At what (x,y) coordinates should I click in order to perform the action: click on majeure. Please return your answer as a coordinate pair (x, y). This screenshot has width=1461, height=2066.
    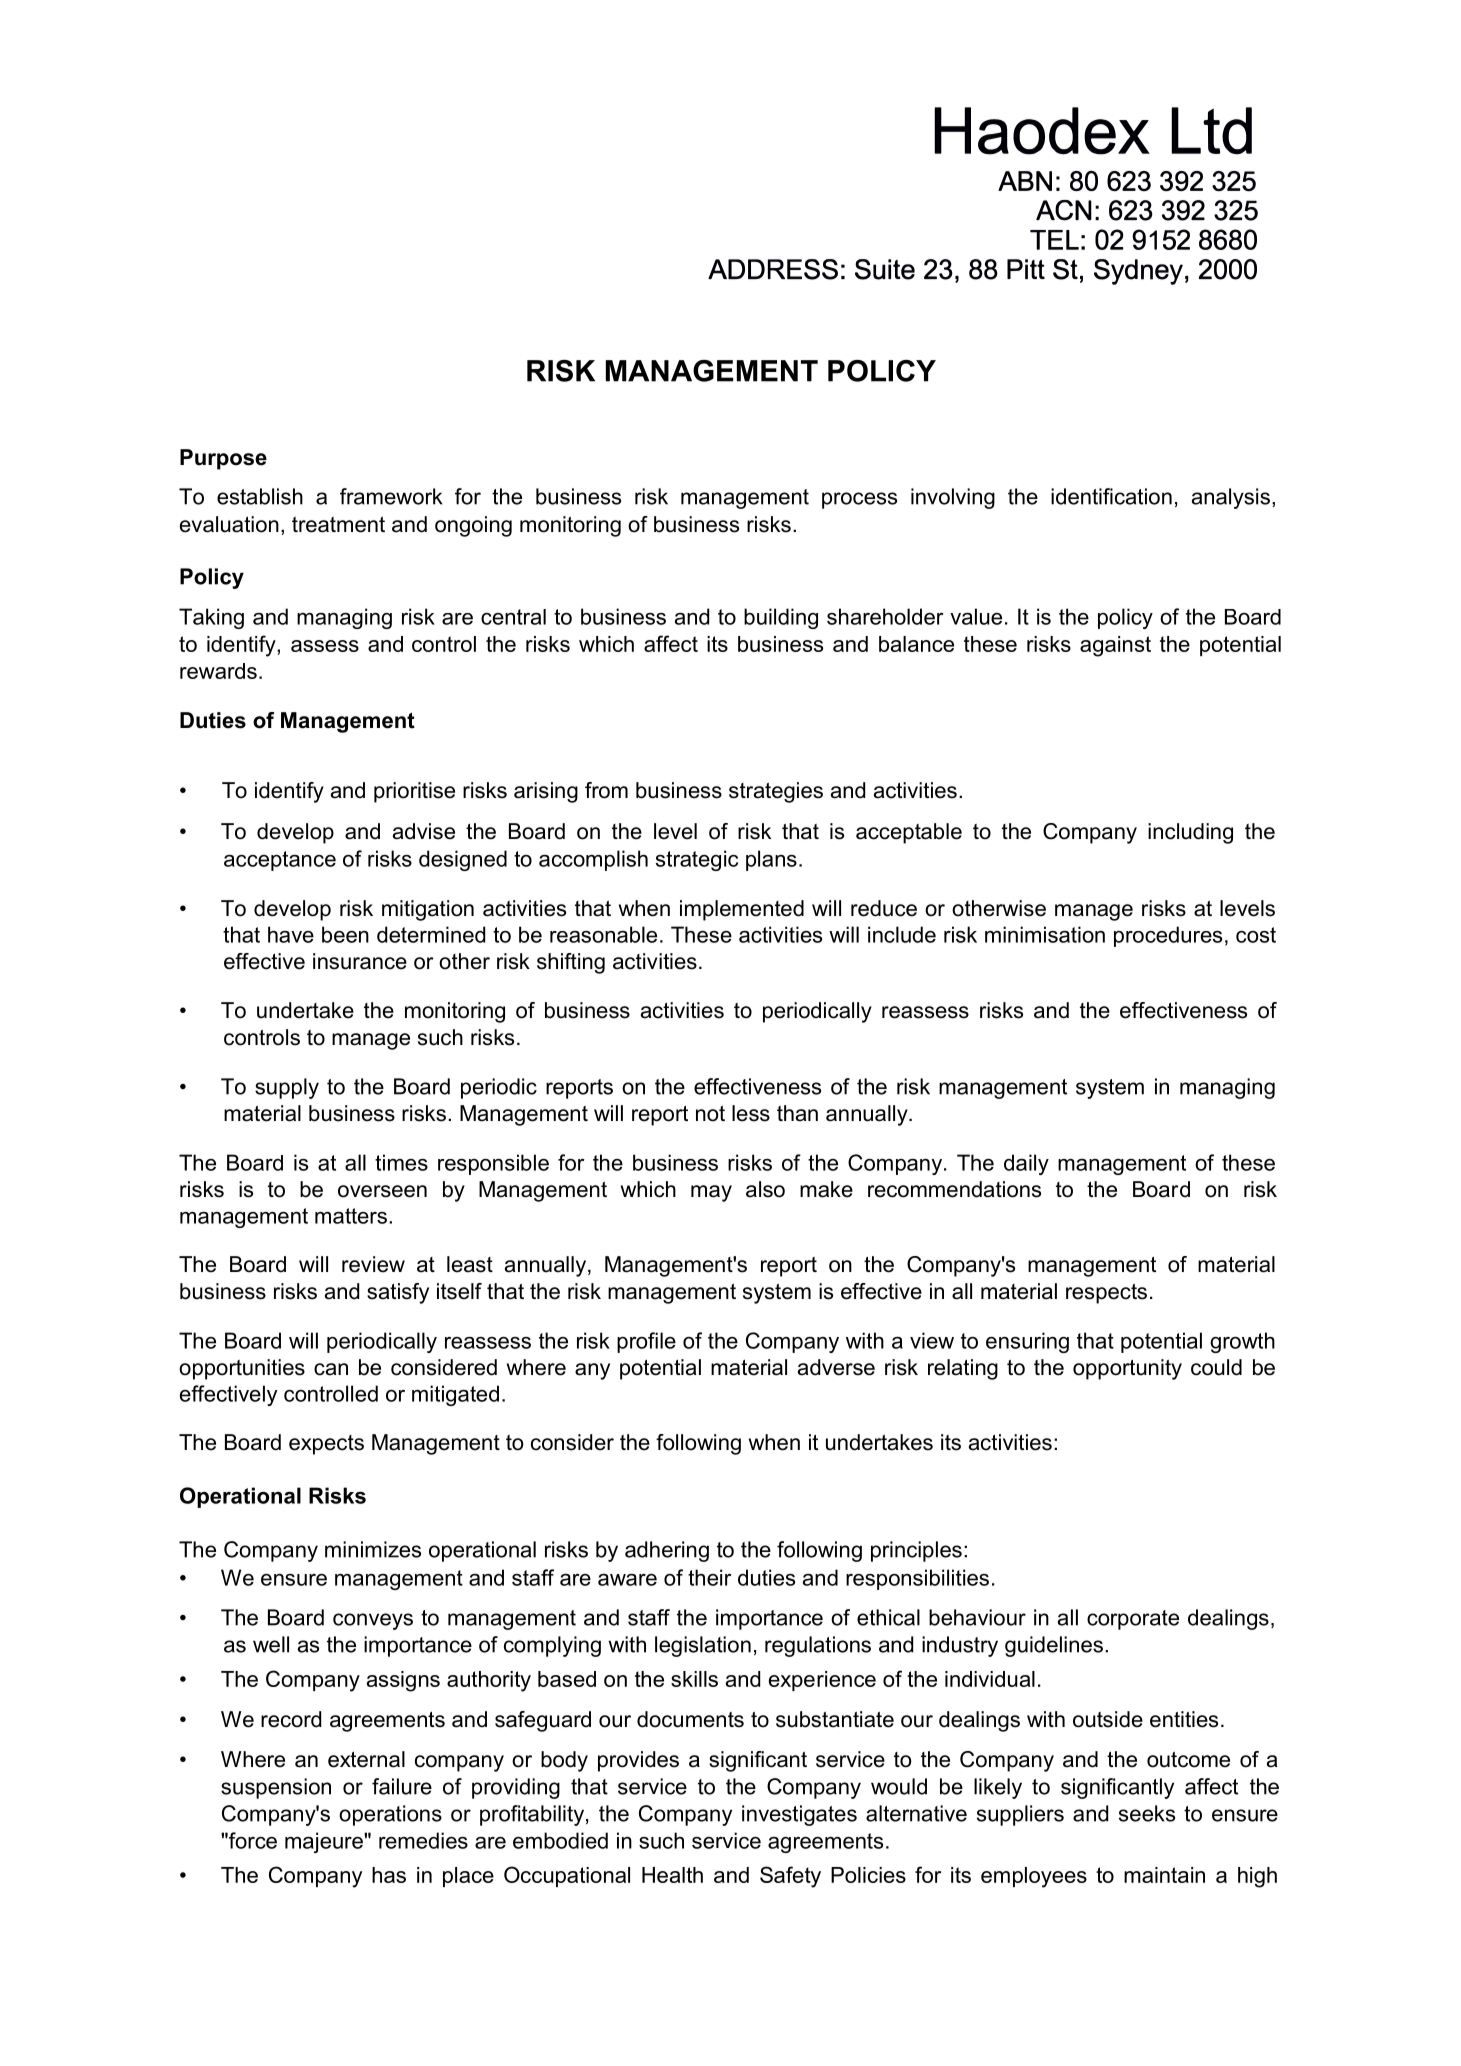
    Looking at the image, I should click on (325, 1842).
